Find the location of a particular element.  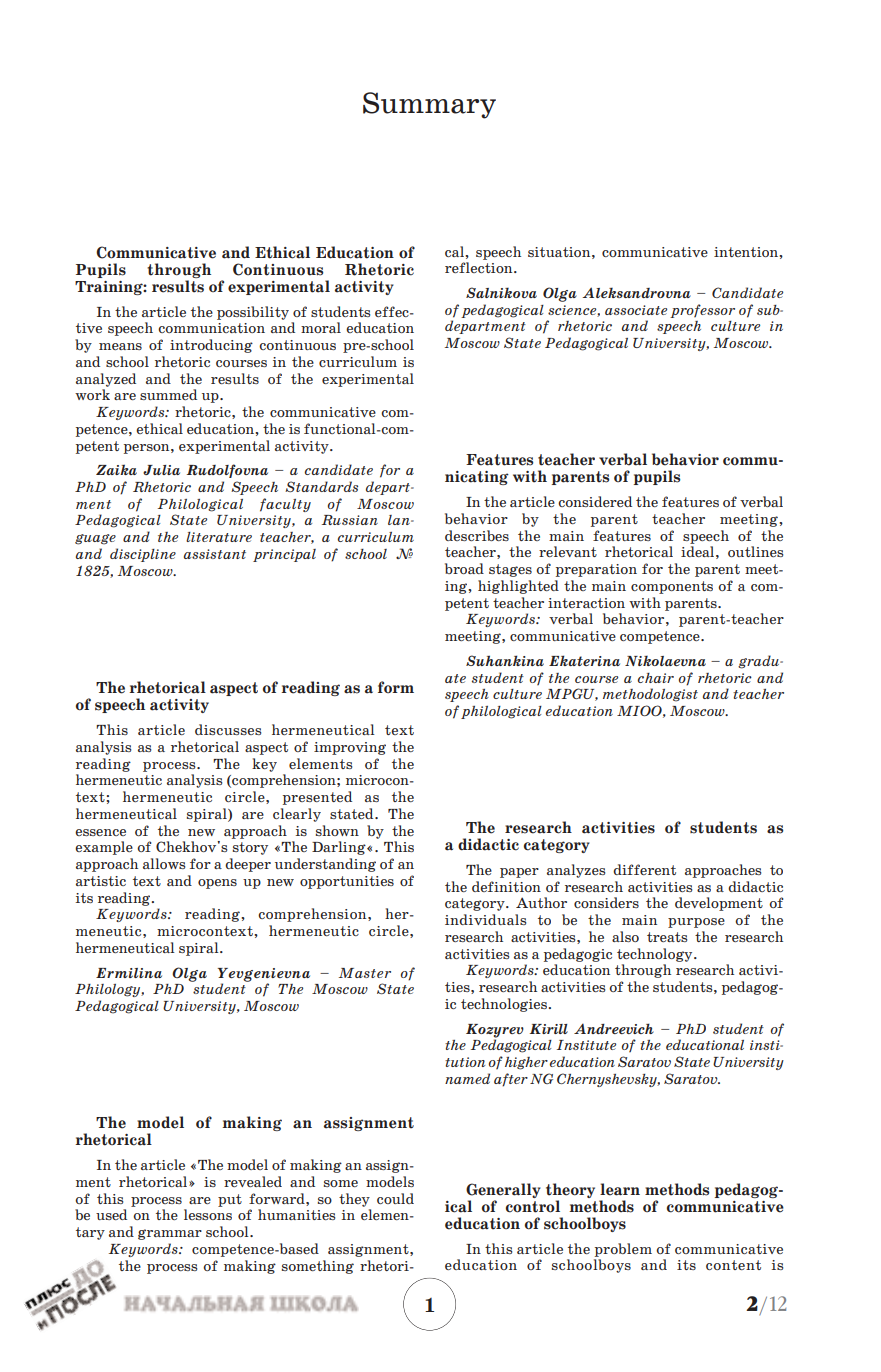

describes is located at coordinates (477, 535).
